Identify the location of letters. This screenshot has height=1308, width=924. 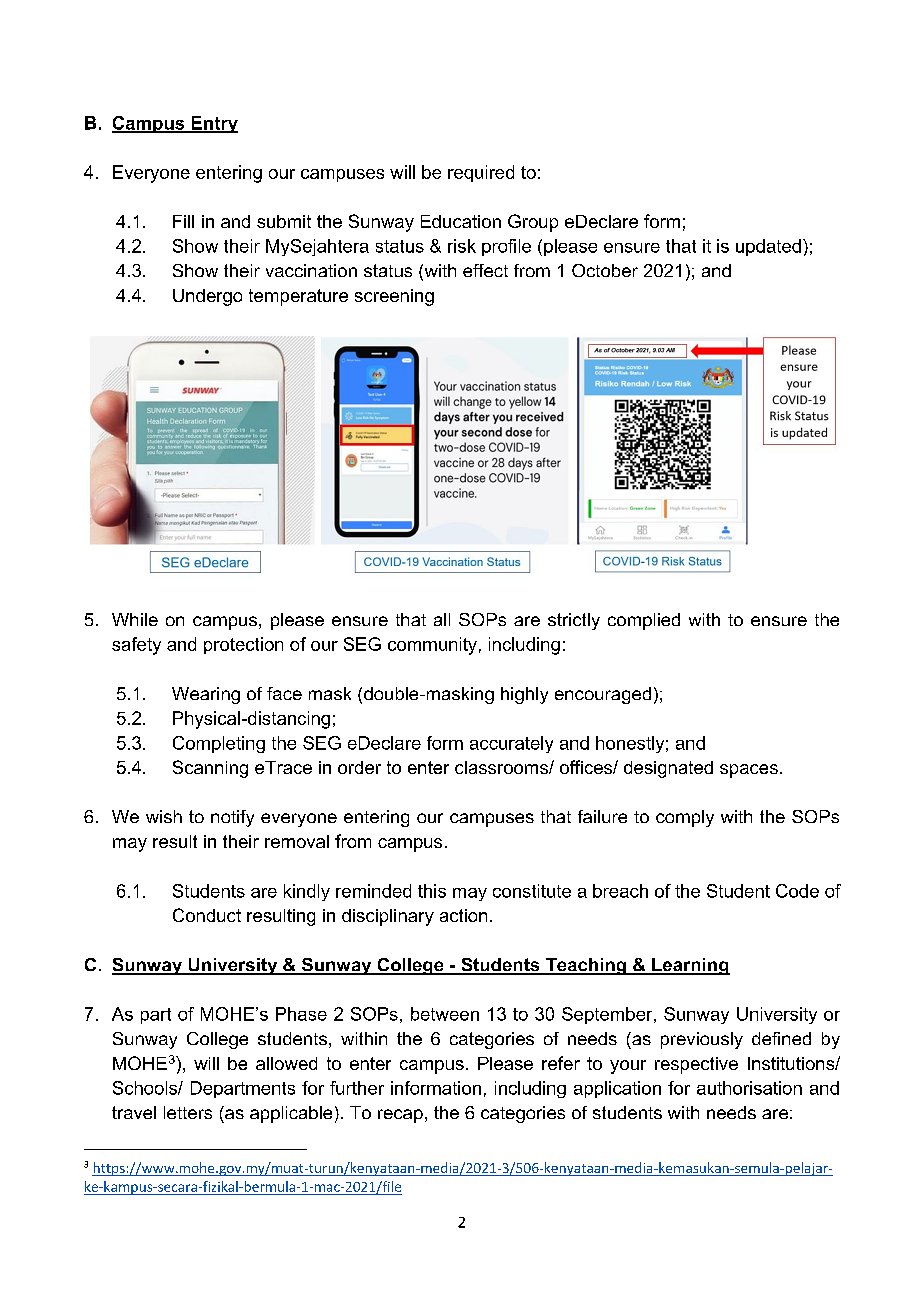
(188, 1112).
